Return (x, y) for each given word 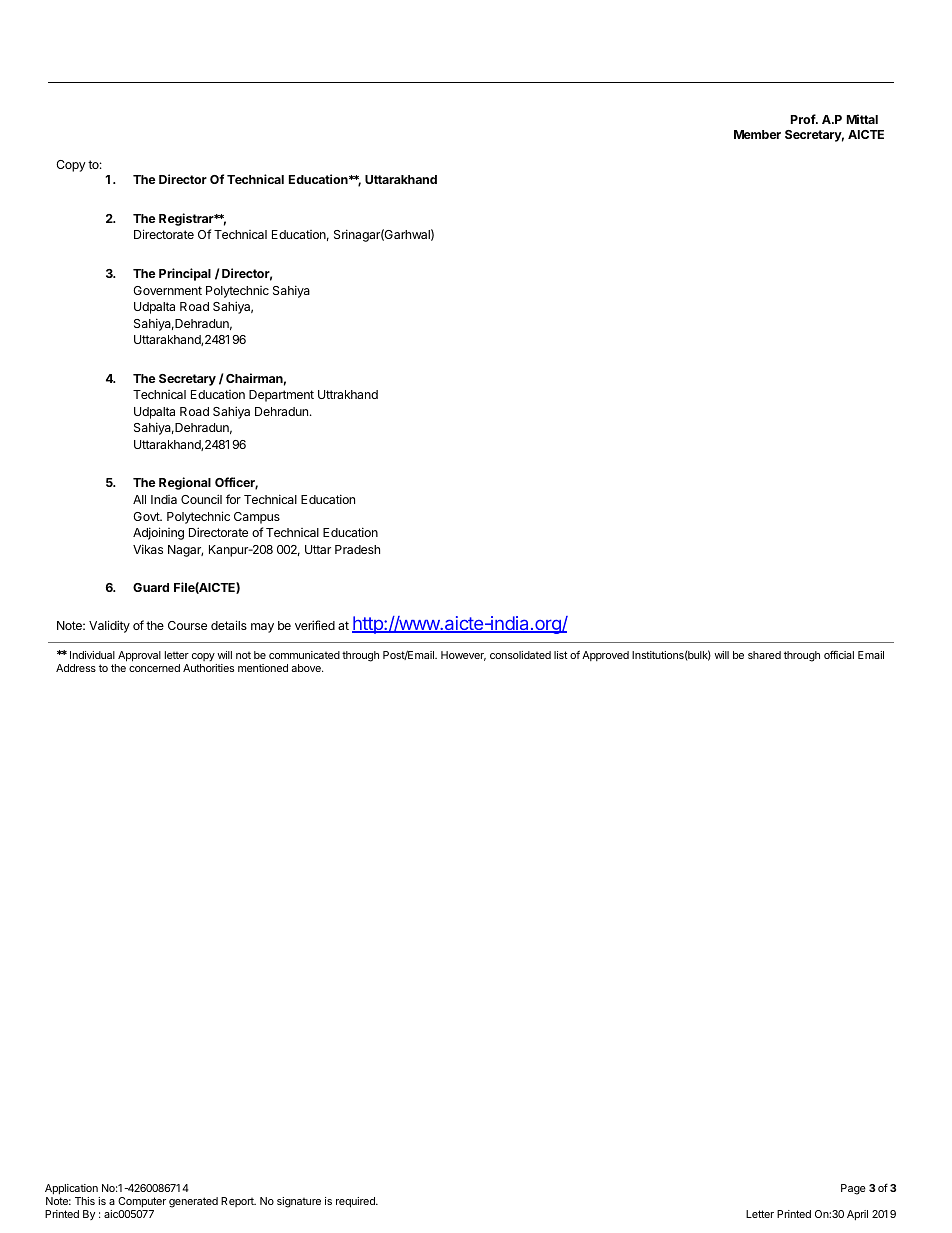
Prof (804, 119)
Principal (185, 274)
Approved (605, 656)
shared (764, 655)
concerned (154, 668)
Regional (185, 483)
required (356, 1202)
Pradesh (357, 549)
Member (757, 134)
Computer (142, 1202)
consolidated (520, 655)
